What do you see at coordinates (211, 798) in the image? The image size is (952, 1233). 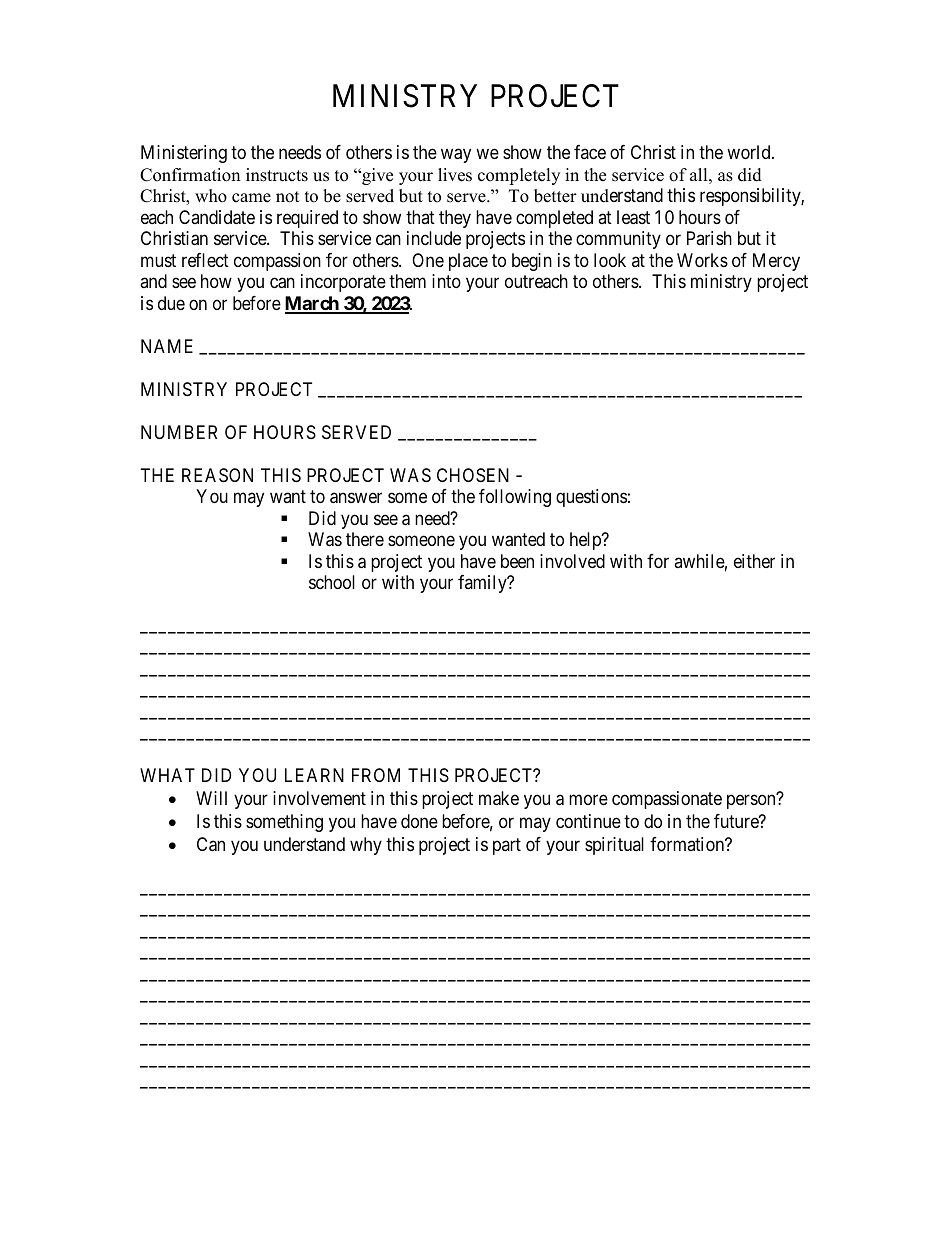 I see `Will` at bounding box center [211, 798].
